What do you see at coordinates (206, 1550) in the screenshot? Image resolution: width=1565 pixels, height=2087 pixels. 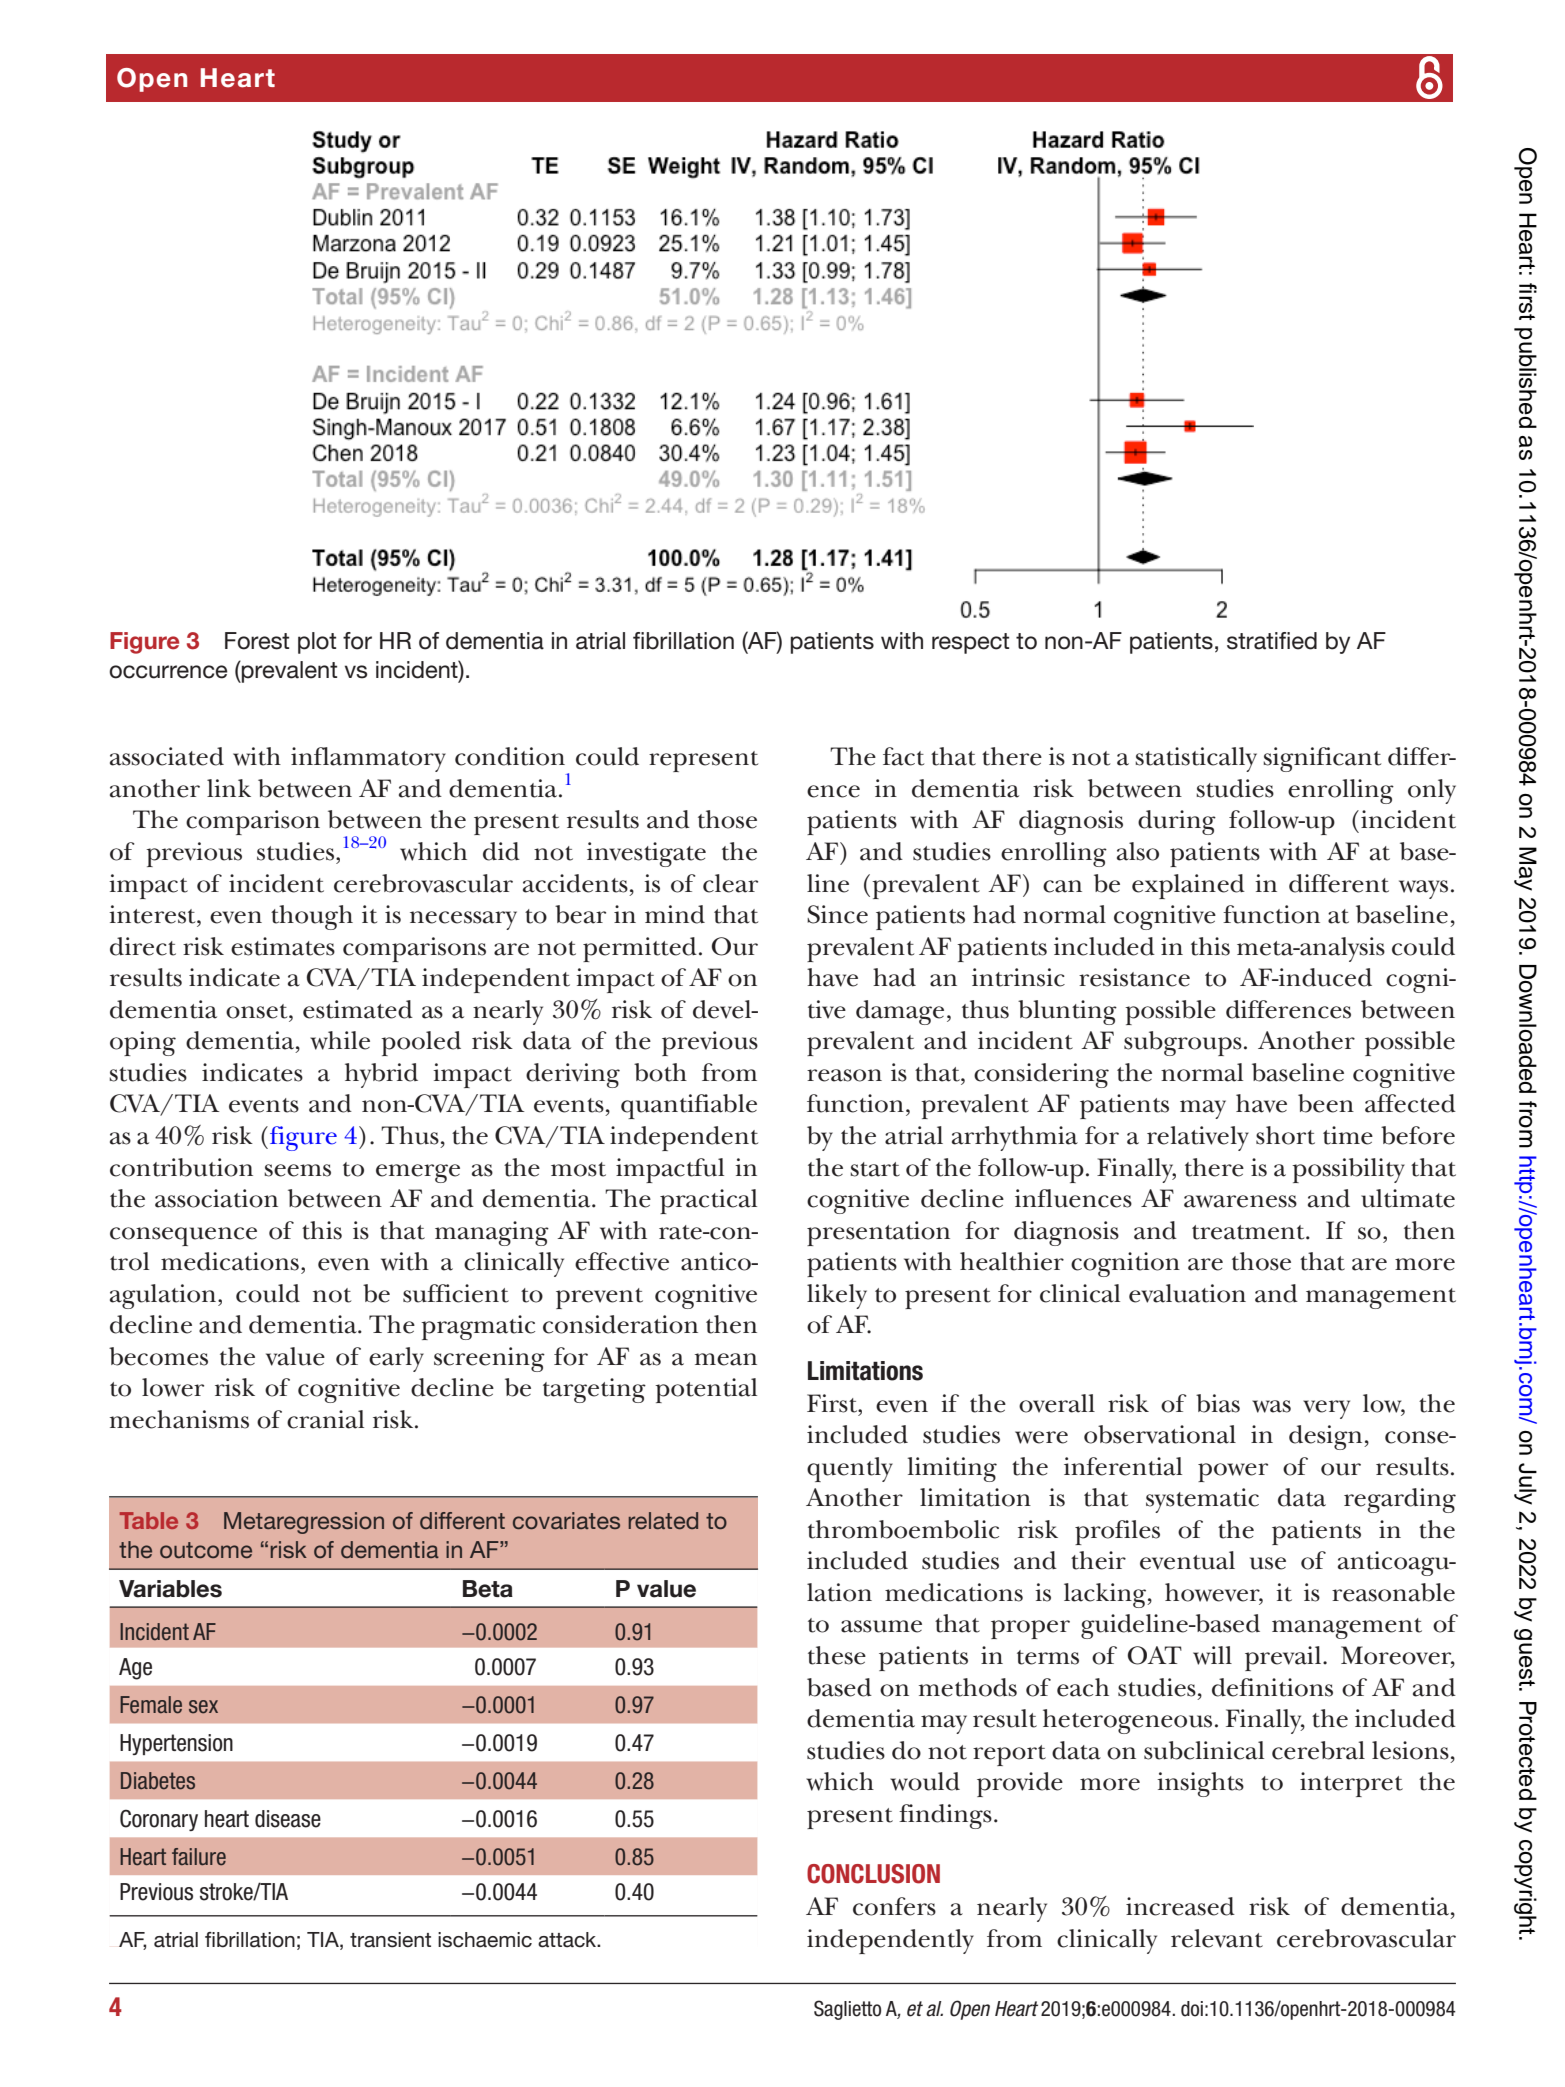 I see `outcome` at bounding box center [206, 1550].
